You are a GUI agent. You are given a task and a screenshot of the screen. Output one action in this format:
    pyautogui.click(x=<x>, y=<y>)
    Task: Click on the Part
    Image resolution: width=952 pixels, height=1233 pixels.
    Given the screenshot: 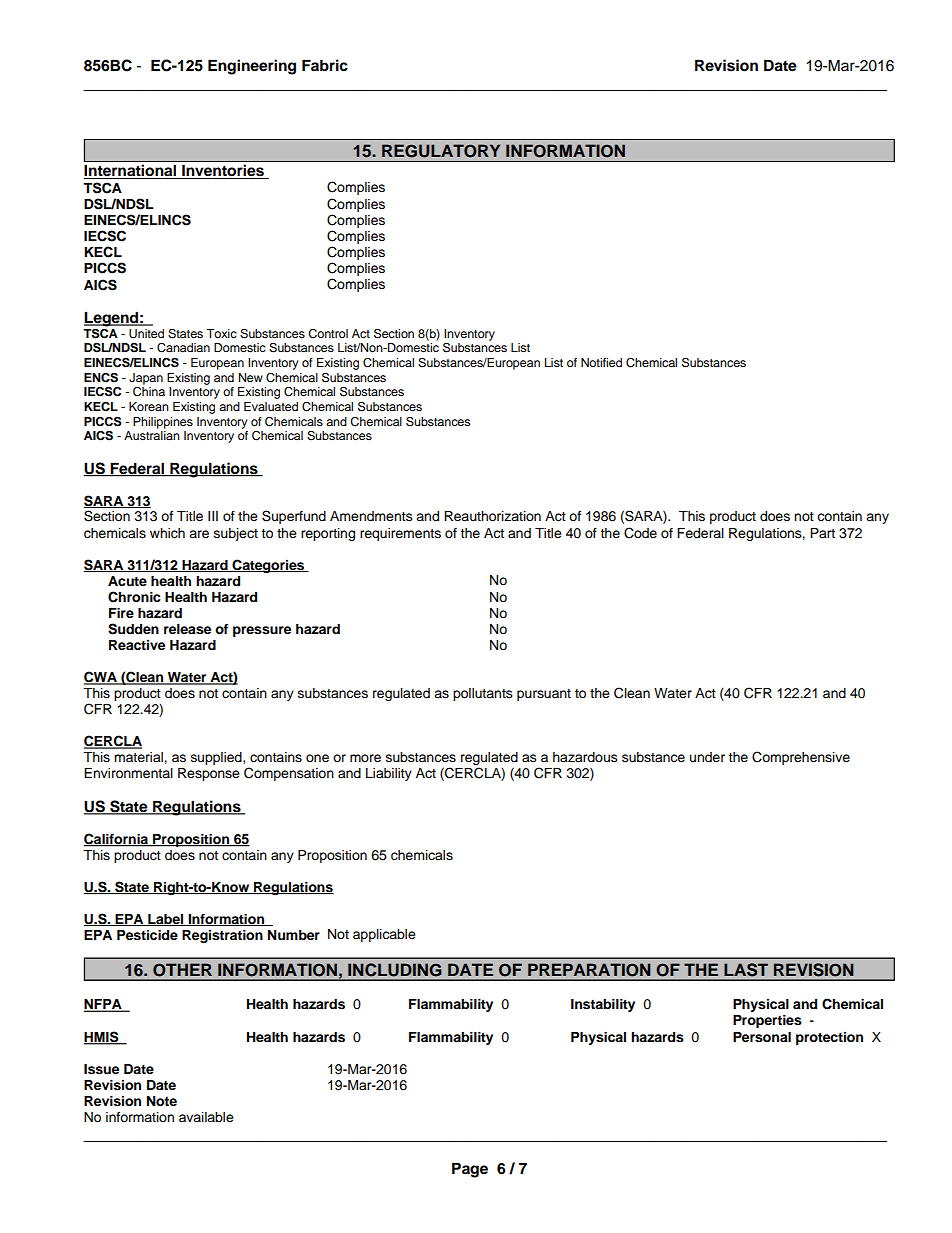 What is the action you would take?
    pyautogui.click(x=822, y=533)
